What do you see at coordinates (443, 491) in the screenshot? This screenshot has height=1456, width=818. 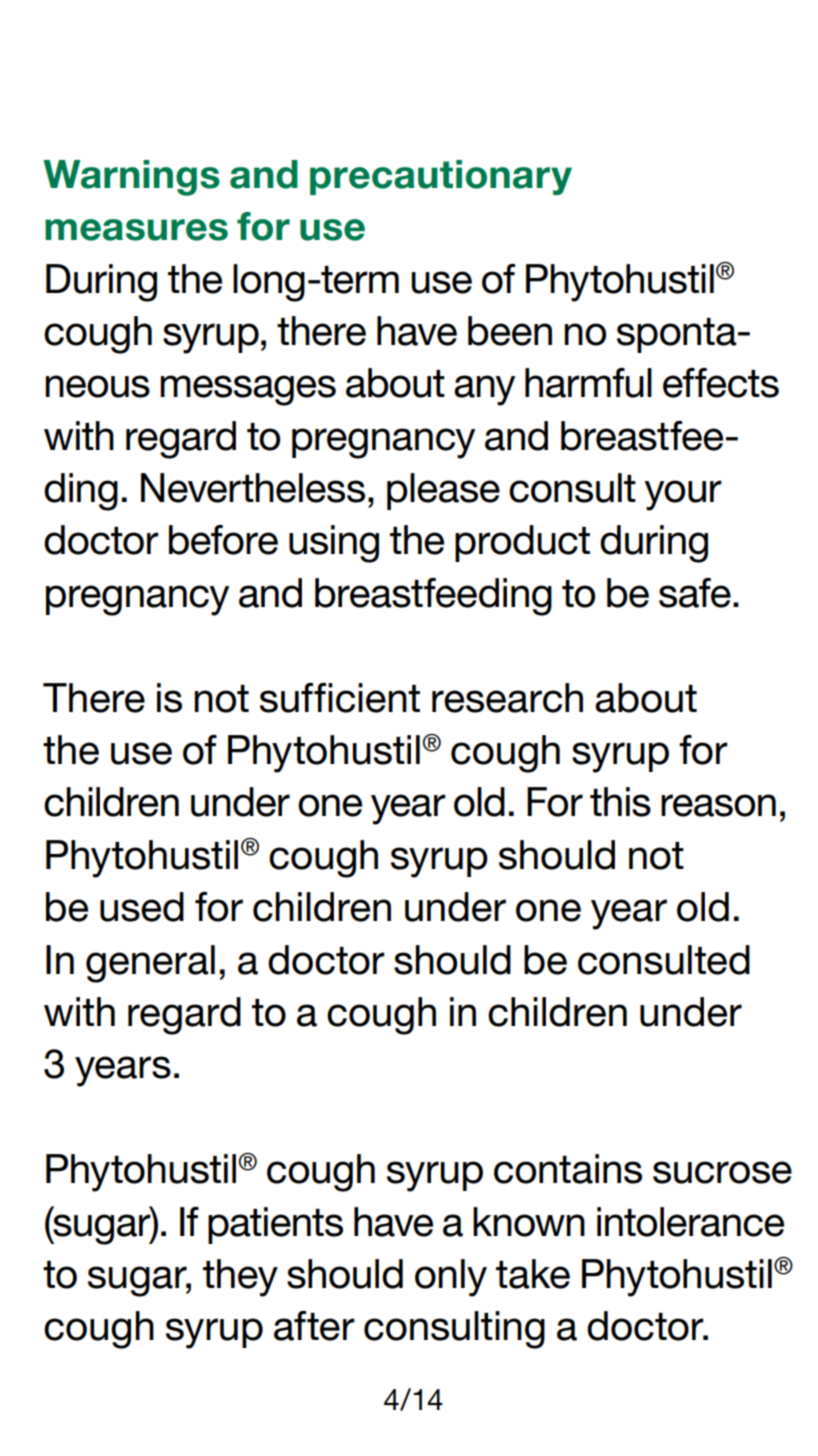 I see `please` at bounding box center [443, 491].
